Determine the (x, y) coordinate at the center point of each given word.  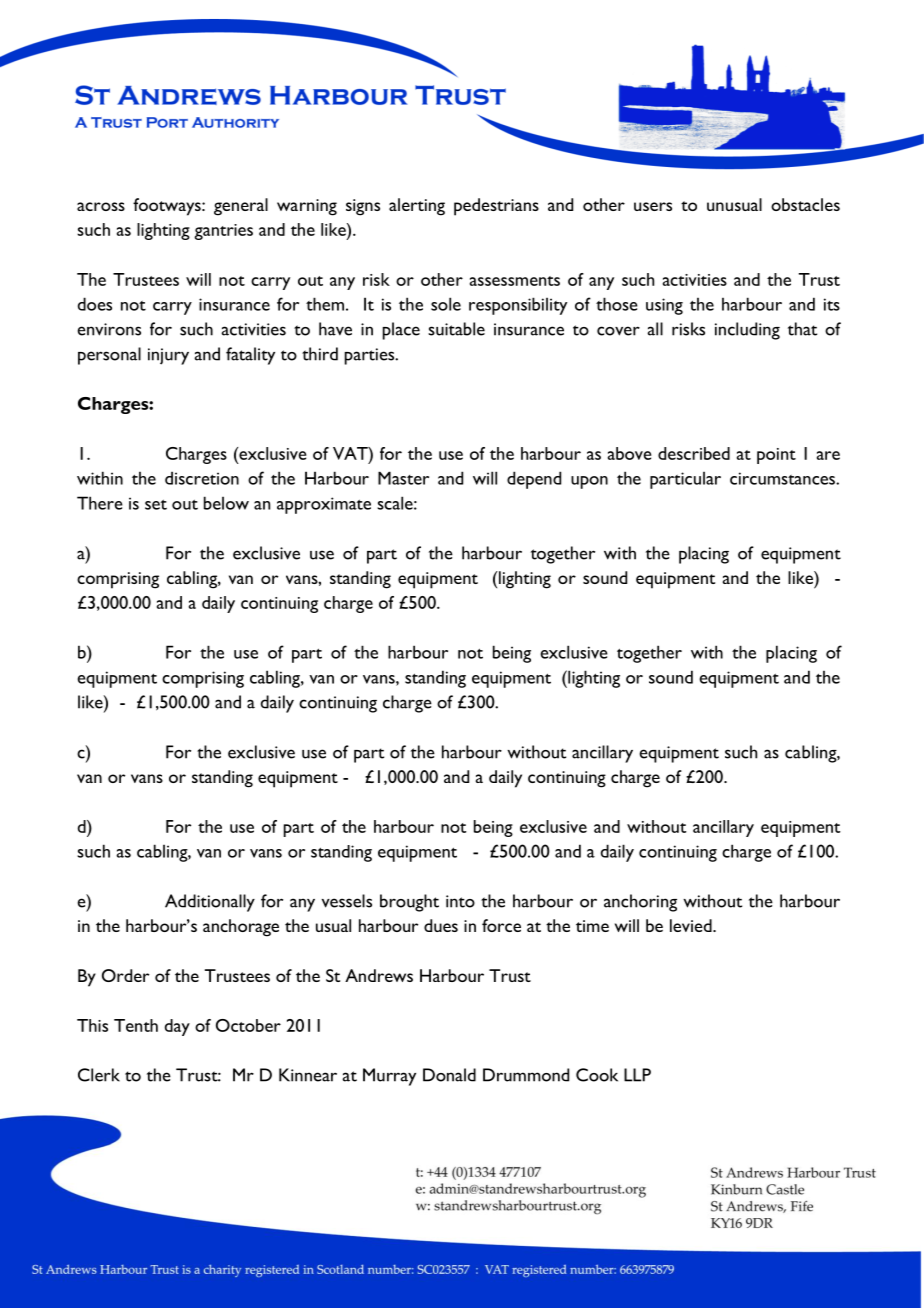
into (460, 901)
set (156, 505)
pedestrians (496, 207)
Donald (449, 1075)
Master (403, 478)
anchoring (640, 903)
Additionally (210, 903)
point (776, 456)
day (177, 1027)
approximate (324, 505)
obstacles (805, 204)
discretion (202, 478)
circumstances (783, 478)
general (241, 207)
